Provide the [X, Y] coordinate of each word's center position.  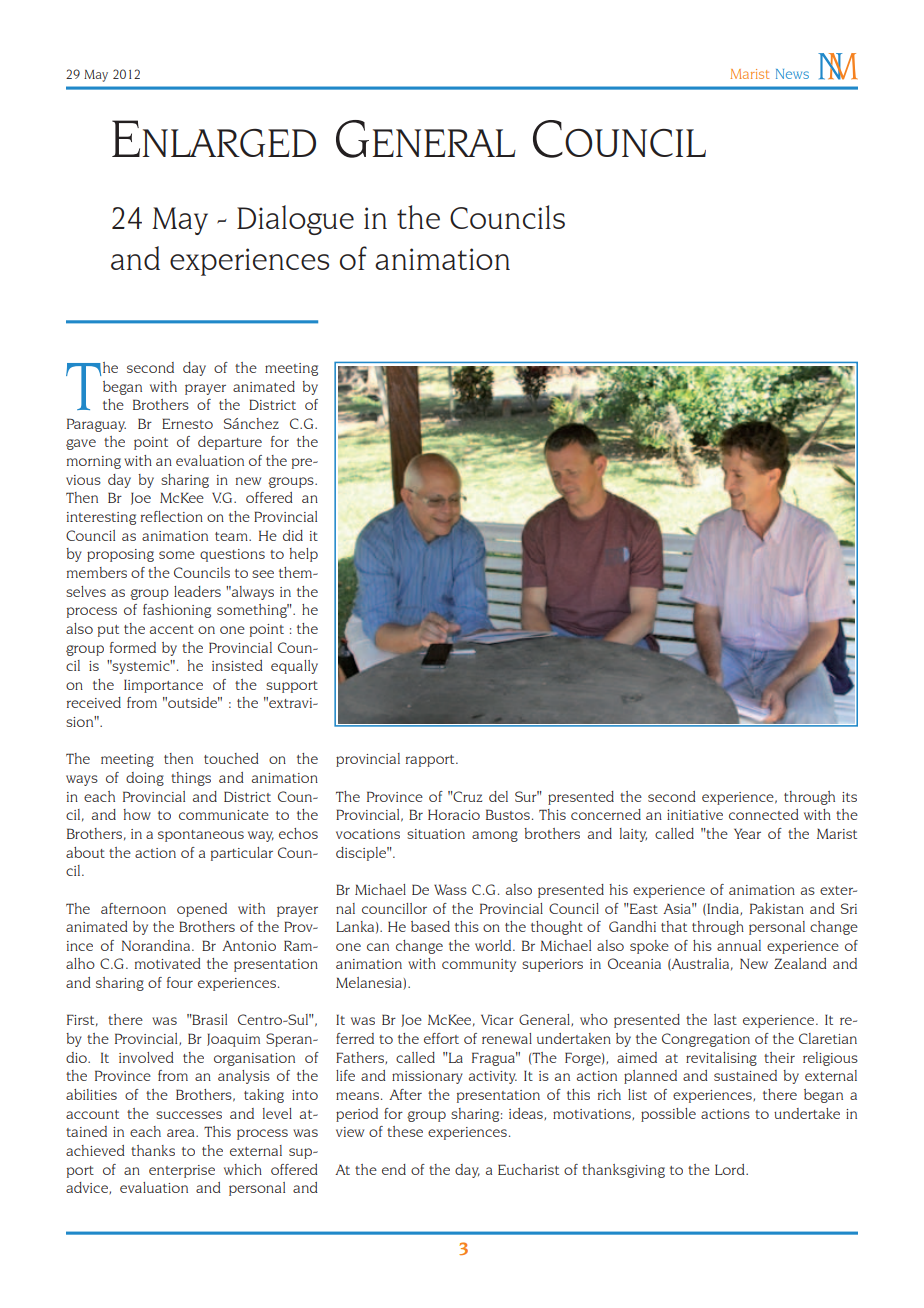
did [293, 535]
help [303, 555]
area [182, 1133]
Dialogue [295, 220]
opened [202, 910]
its [849, 797]
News [792, 74]
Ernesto [187, 423]
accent [172, 629]
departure [230, 443]
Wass [450, 889]
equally [294, 667]
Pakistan [777, 908]
